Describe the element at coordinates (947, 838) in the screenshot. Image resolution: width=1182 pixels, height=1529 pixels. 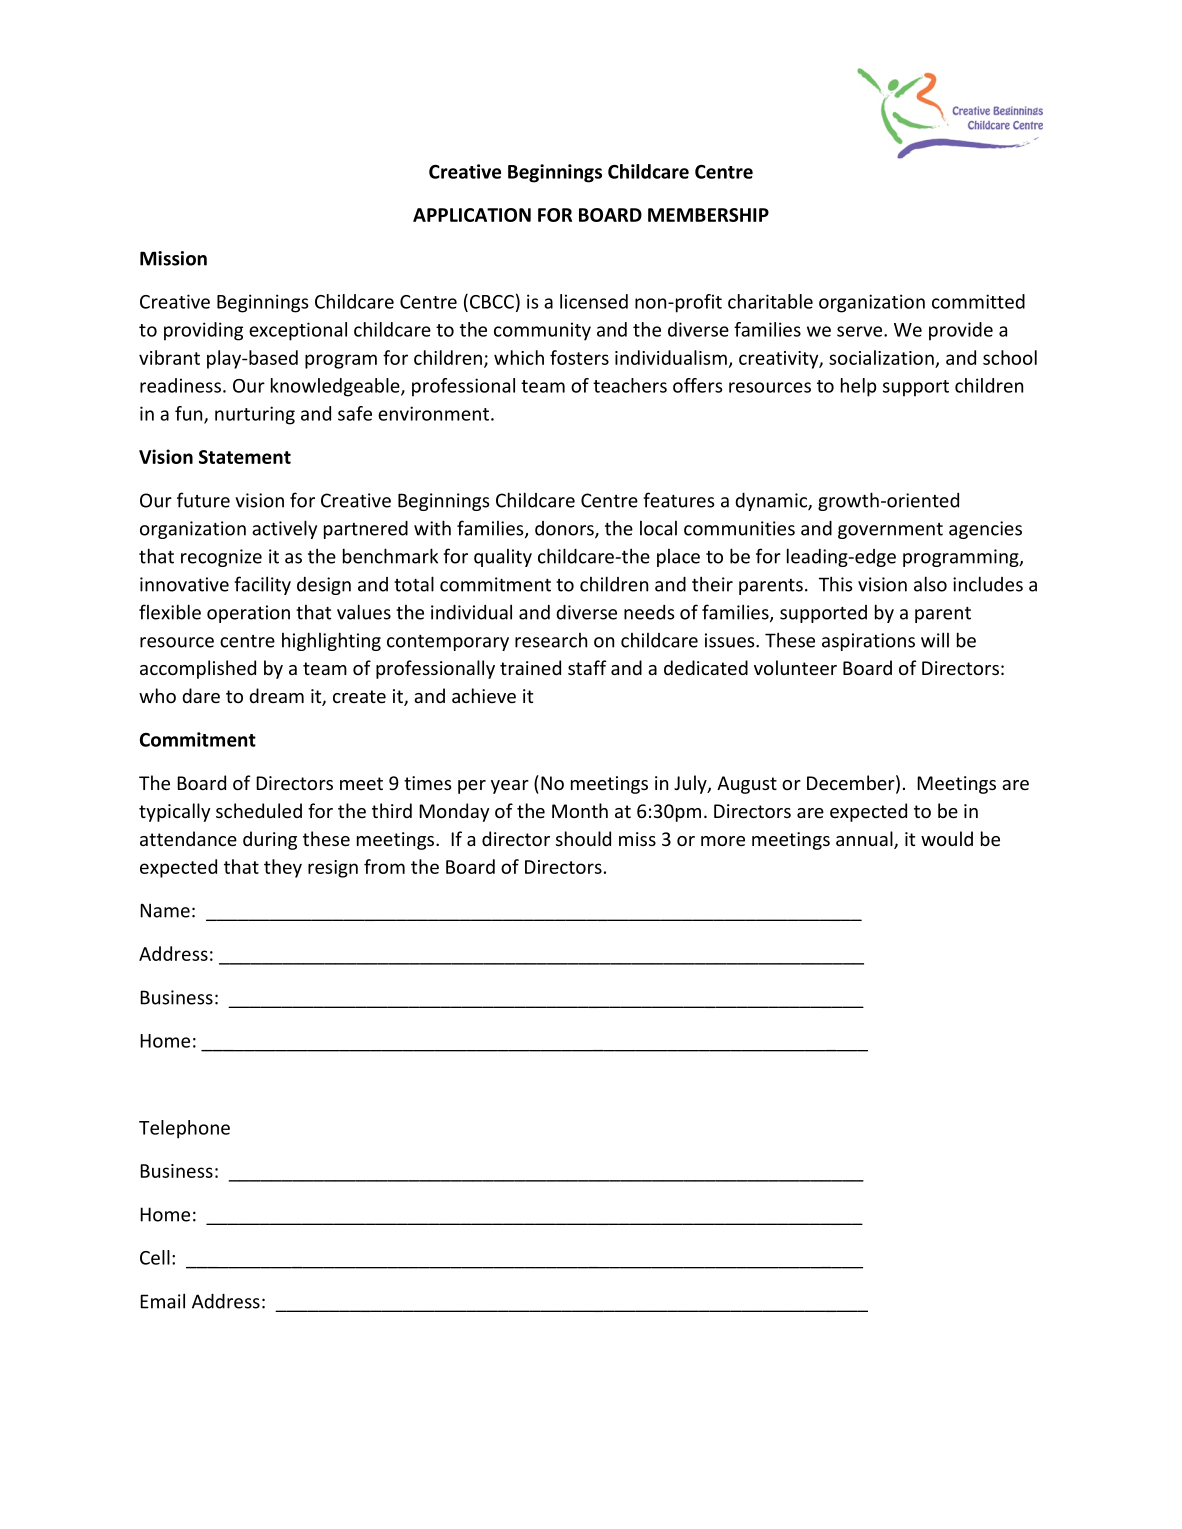
I see `would` at that location.
